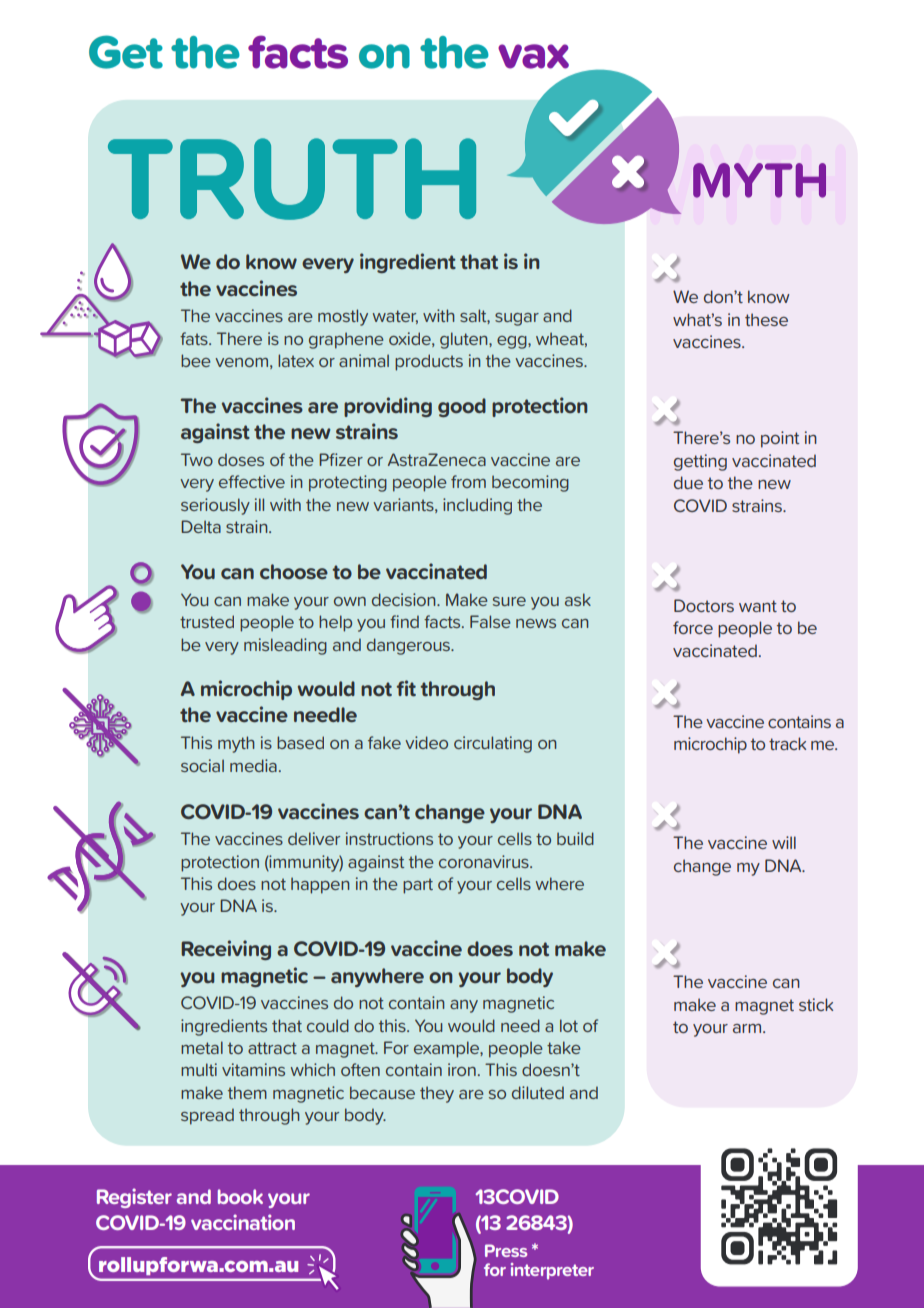  What do you see at coordinates (533, 56) in the image?
I see `vax` at bounding box center [533, 56].
